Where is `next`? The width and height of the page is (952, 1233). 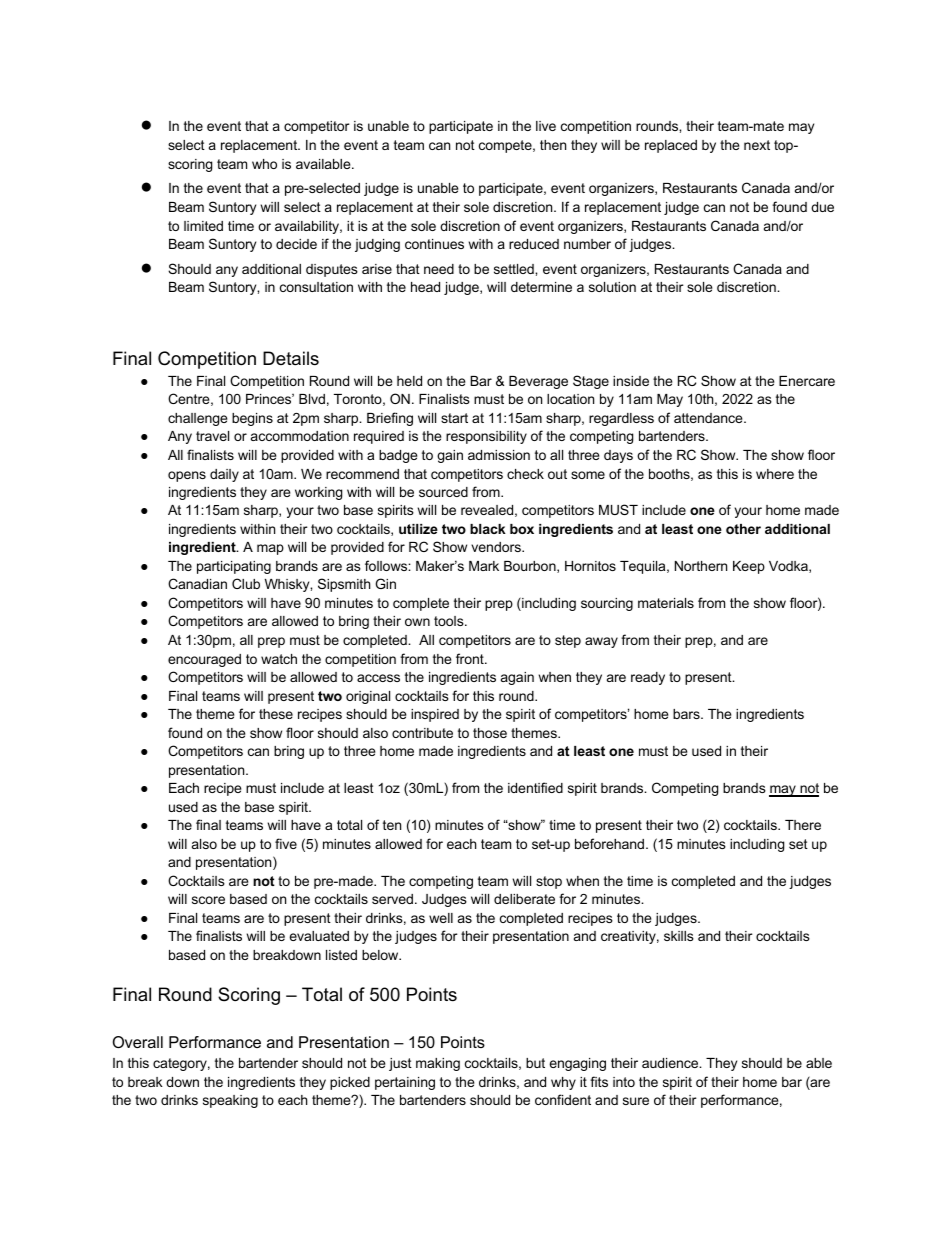
next is located at coordinates (757, 145).
